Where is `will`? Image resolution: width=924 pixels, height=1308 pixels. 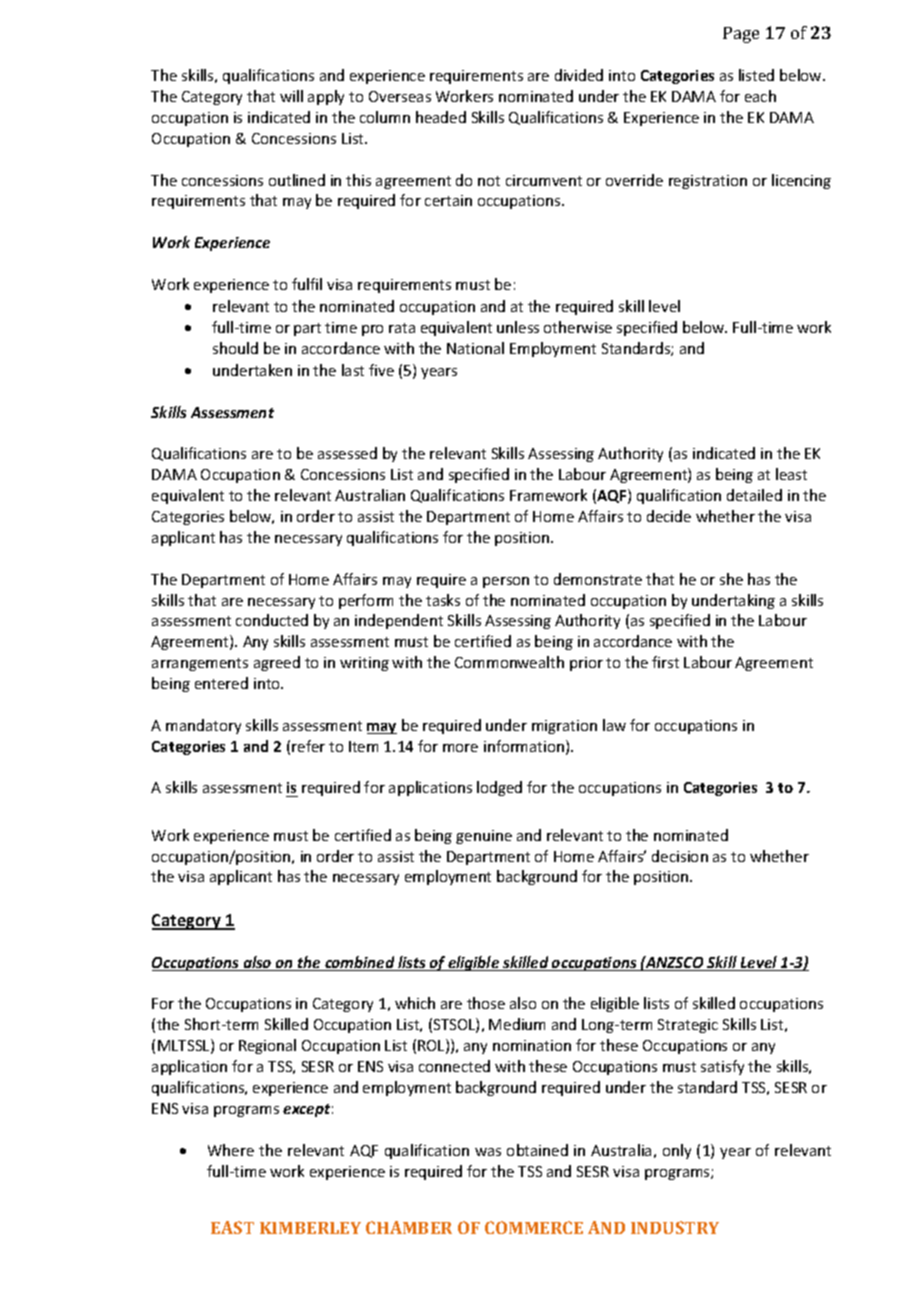
will is located at coordinates (291, 96).
